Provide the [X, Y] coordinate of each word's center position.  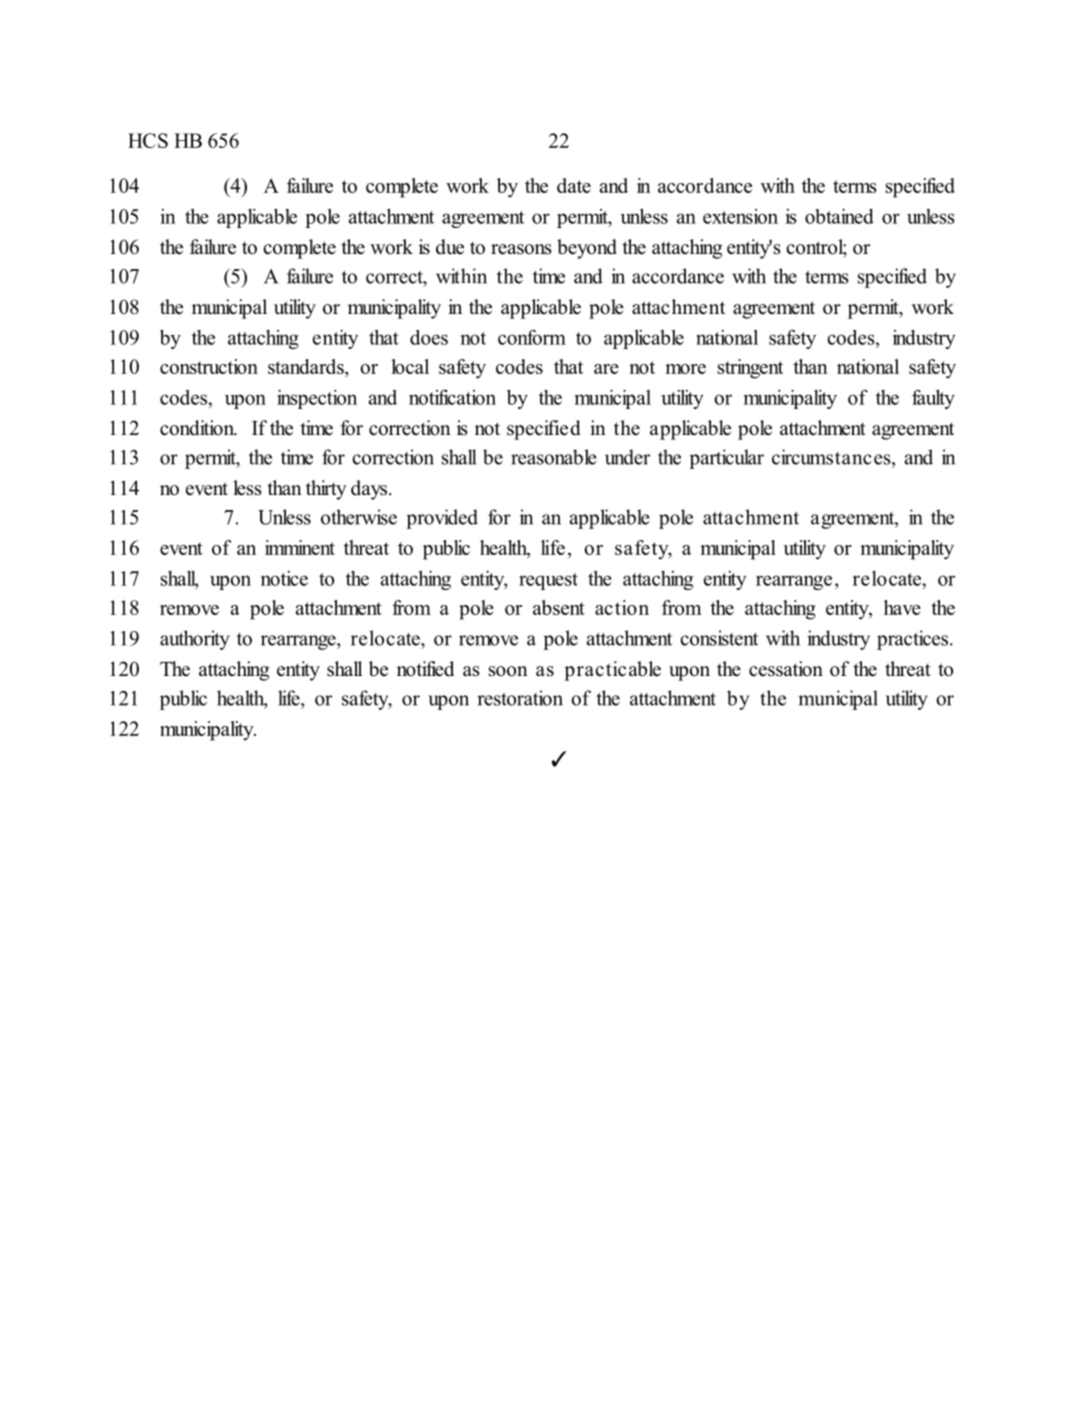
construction [209, 366]
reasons [521, 249]
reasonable [554, 457]
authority [195, 640]
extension [740, 216]
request [548, 581]
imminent [300, 547]
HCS [148, 140]
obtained [839, 216]
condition [198, 428]
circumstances [832, 457]
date [574, 185]
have [902, 607]
